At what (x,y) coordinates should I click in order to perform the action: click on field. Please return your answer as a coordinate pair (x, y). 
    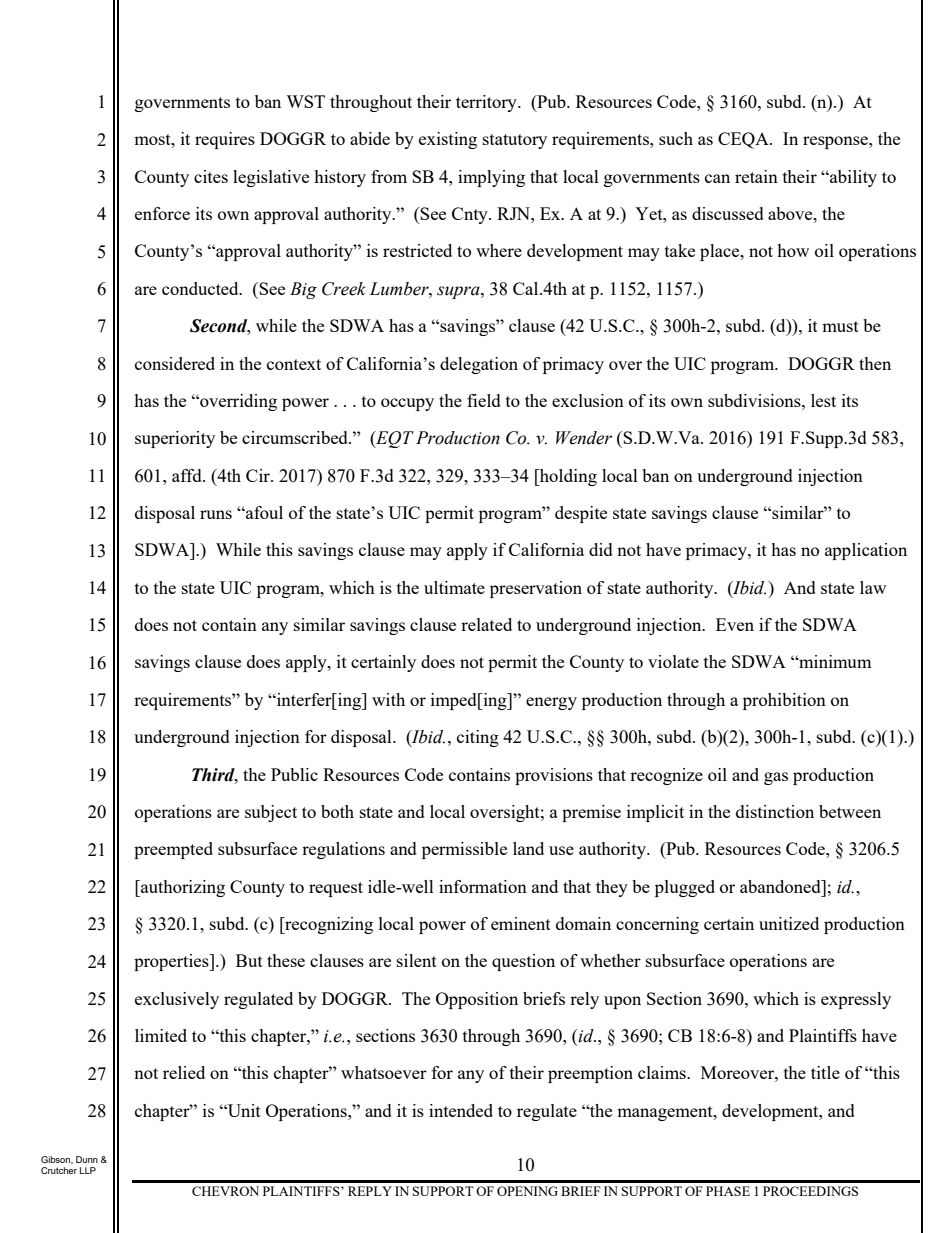
    Looking at the image, I should click on (484, 400).
